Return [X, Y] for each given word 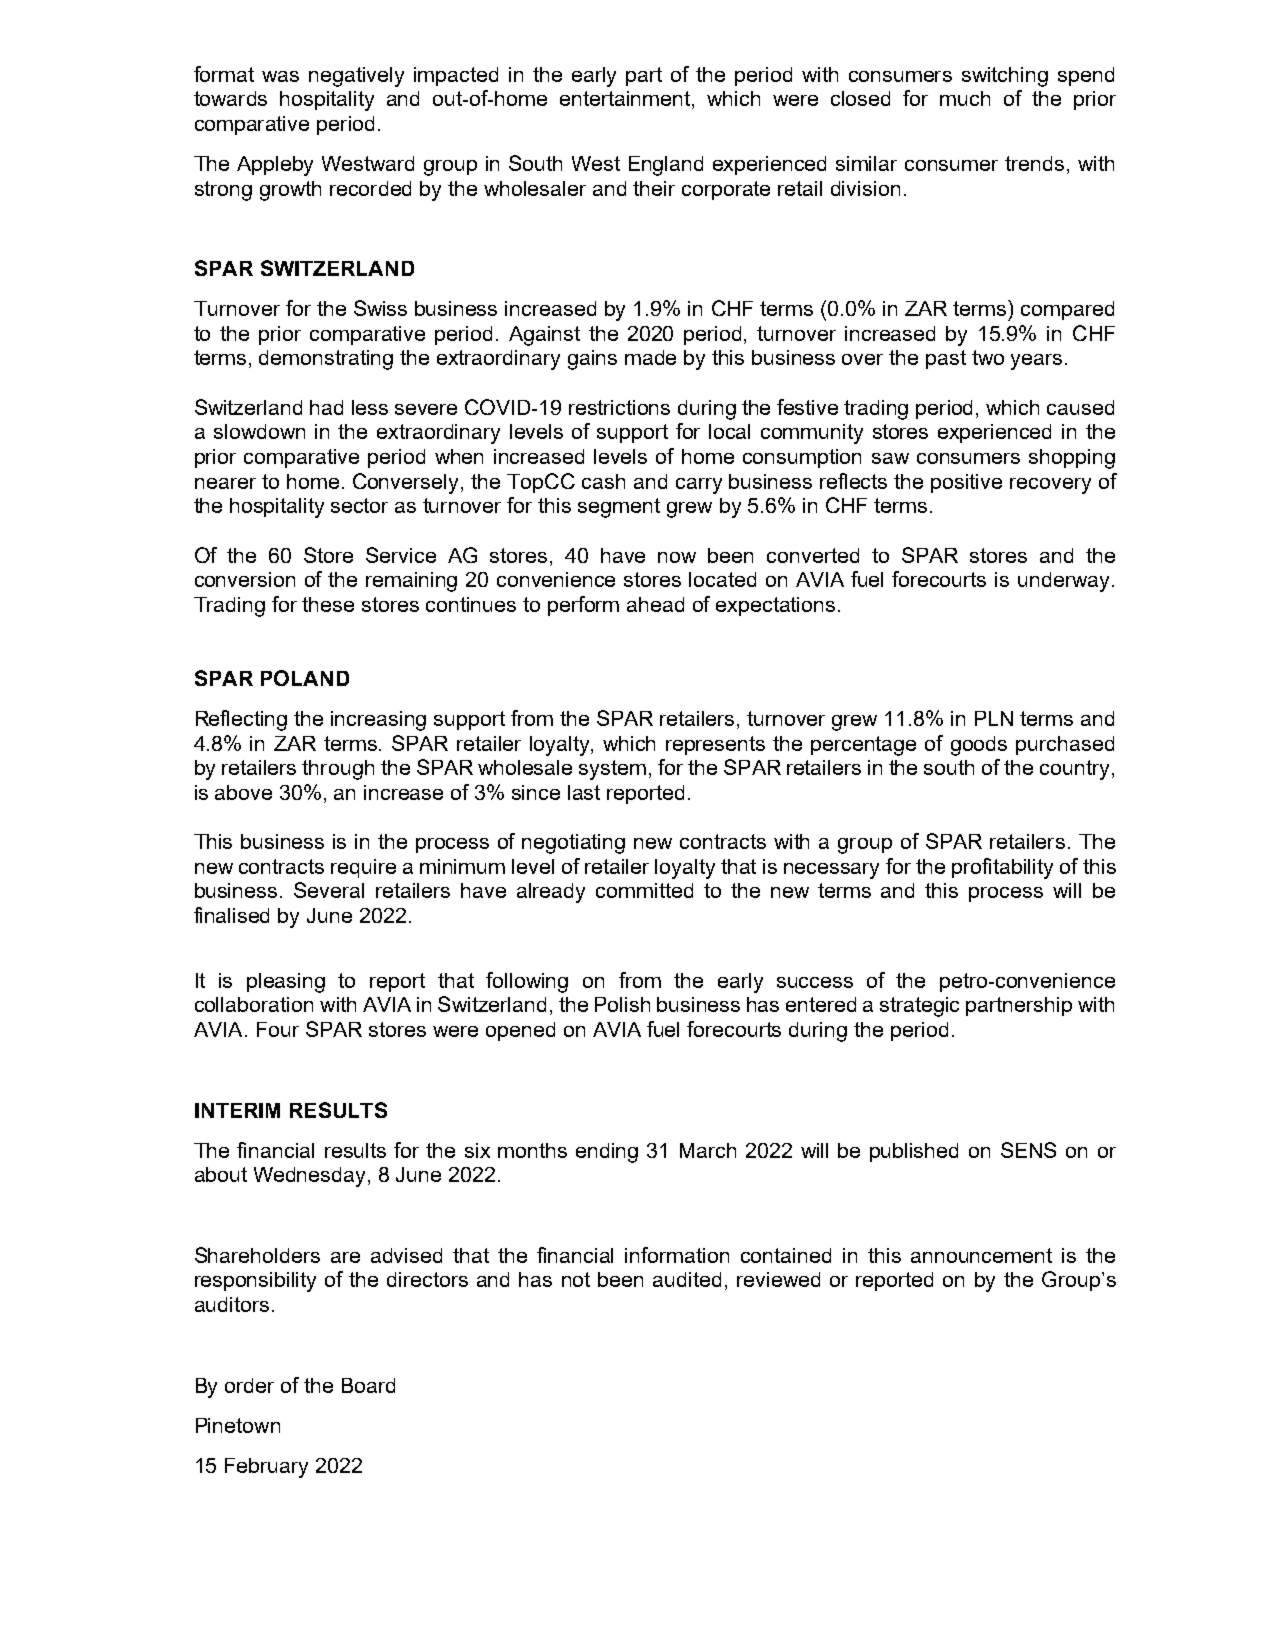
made [650, 357]
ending [607, 1153]
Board [368, 1385]
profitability [1002, 868]
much [965, 98]
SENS [1028, 1150]
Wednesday [311, 1177]
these [328, 604]
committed [644, 890]
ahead [655, 604]
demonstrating [326, 360]
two [988, 357]
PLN [994, 718]
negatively [356, 77]
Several [329, 890]
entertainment [626, 100]
